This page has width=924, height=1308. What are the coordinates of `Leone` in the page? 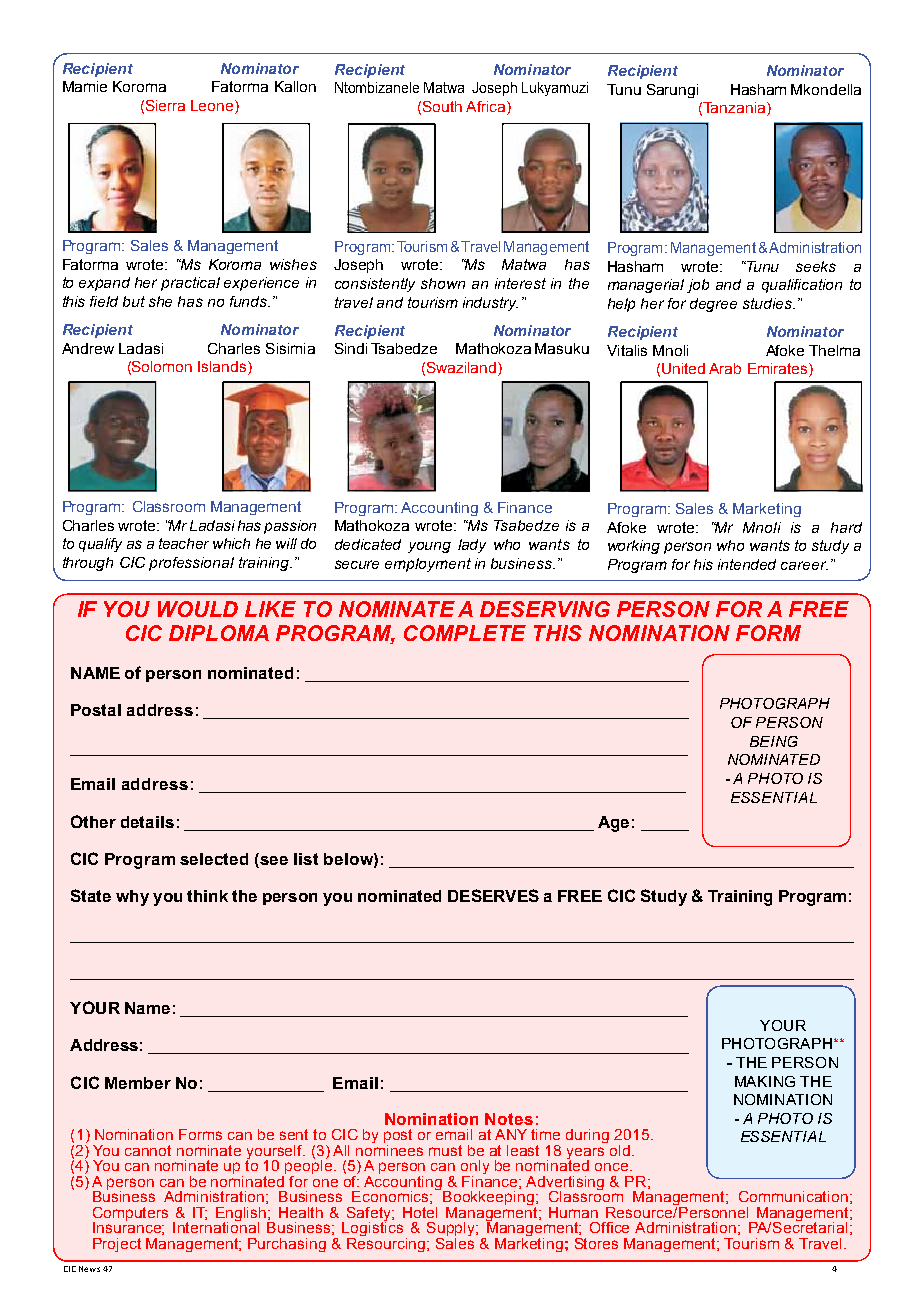 It's located at (213, 107).
